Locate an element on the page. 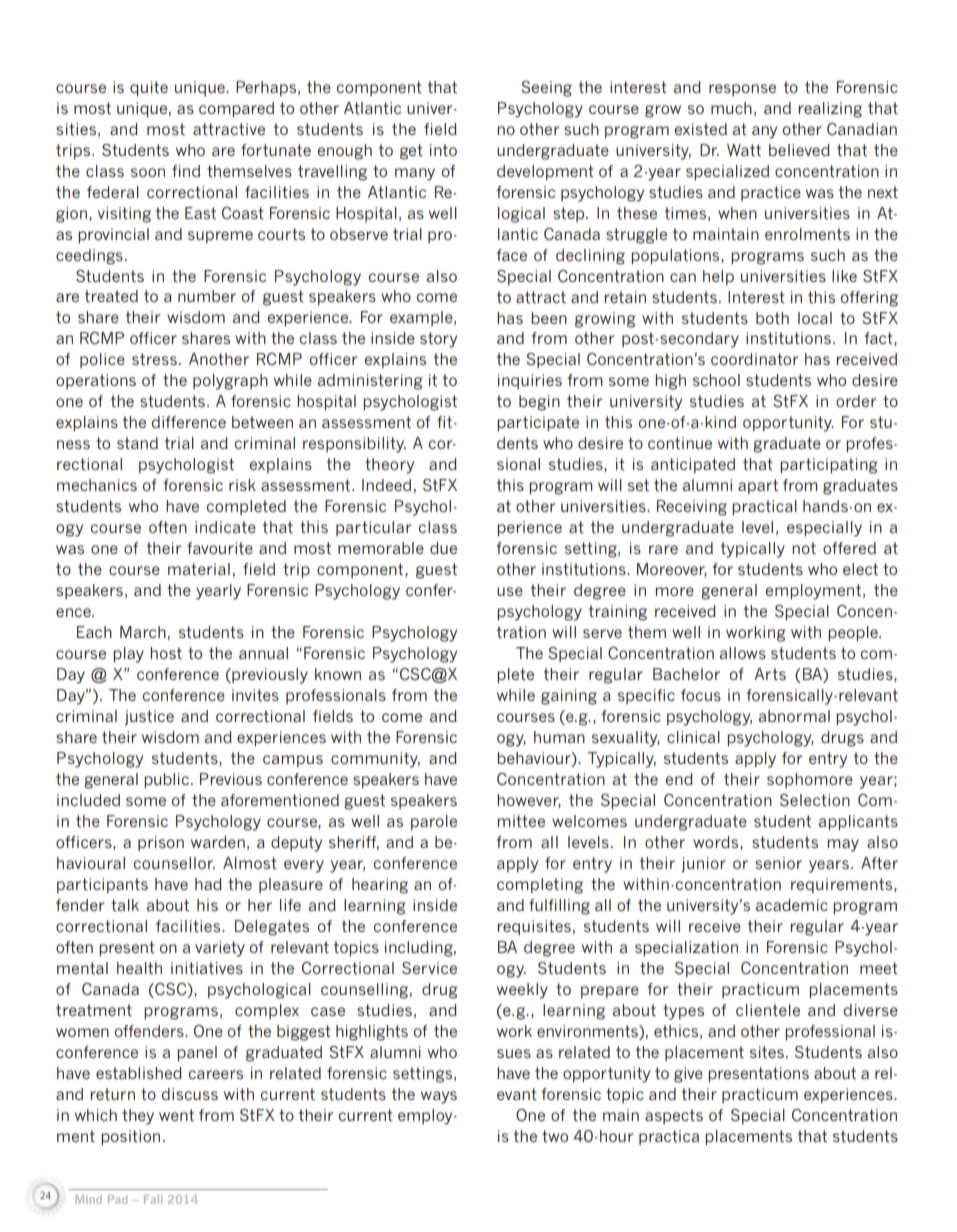 Image resolution: width=957 pixels, height=1232 pixels. went is located at coordinates (176, 1115).
